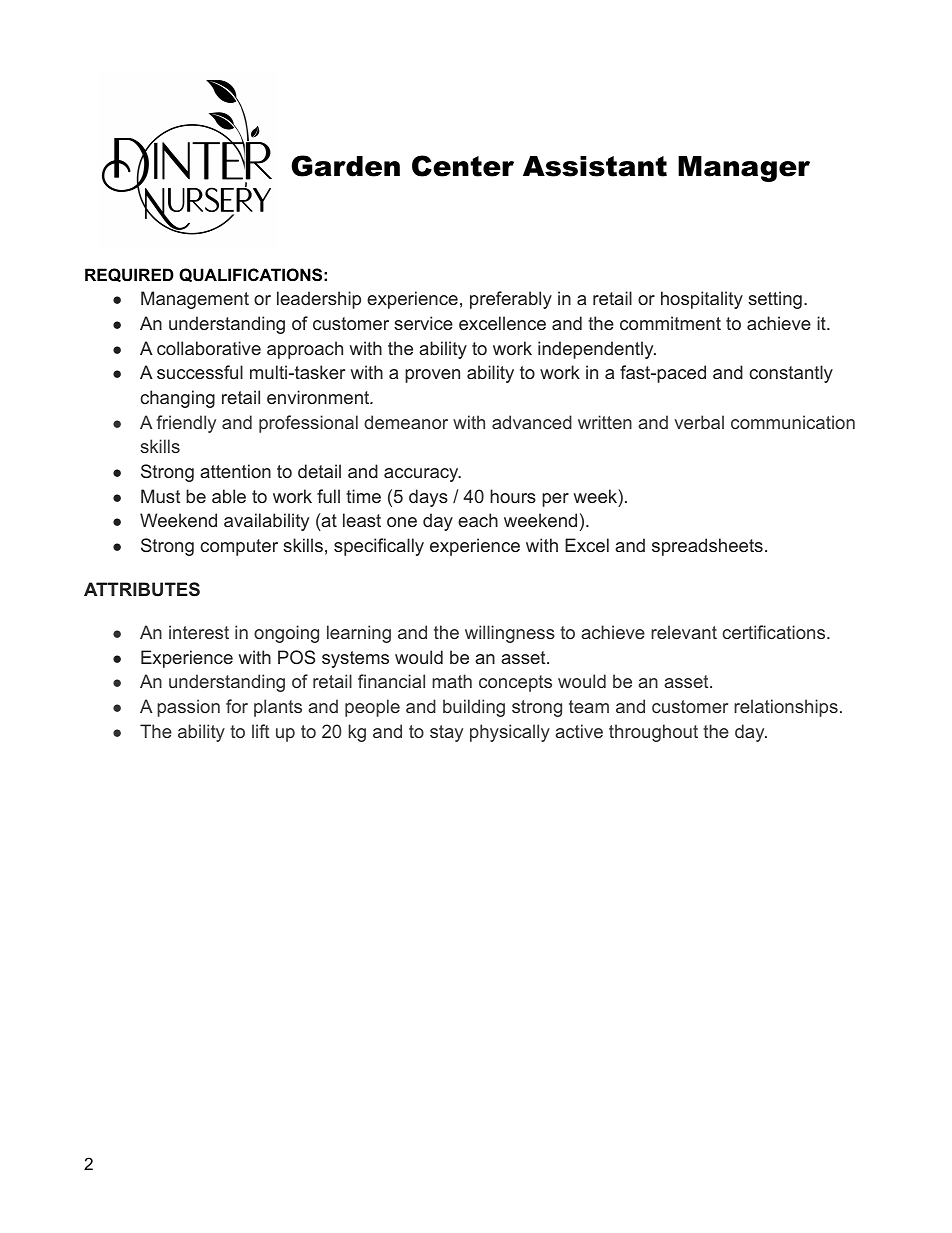  What do you see at coordinates (744, 169) in the page?
I see `Manager` at bounding box center [744, 169].
